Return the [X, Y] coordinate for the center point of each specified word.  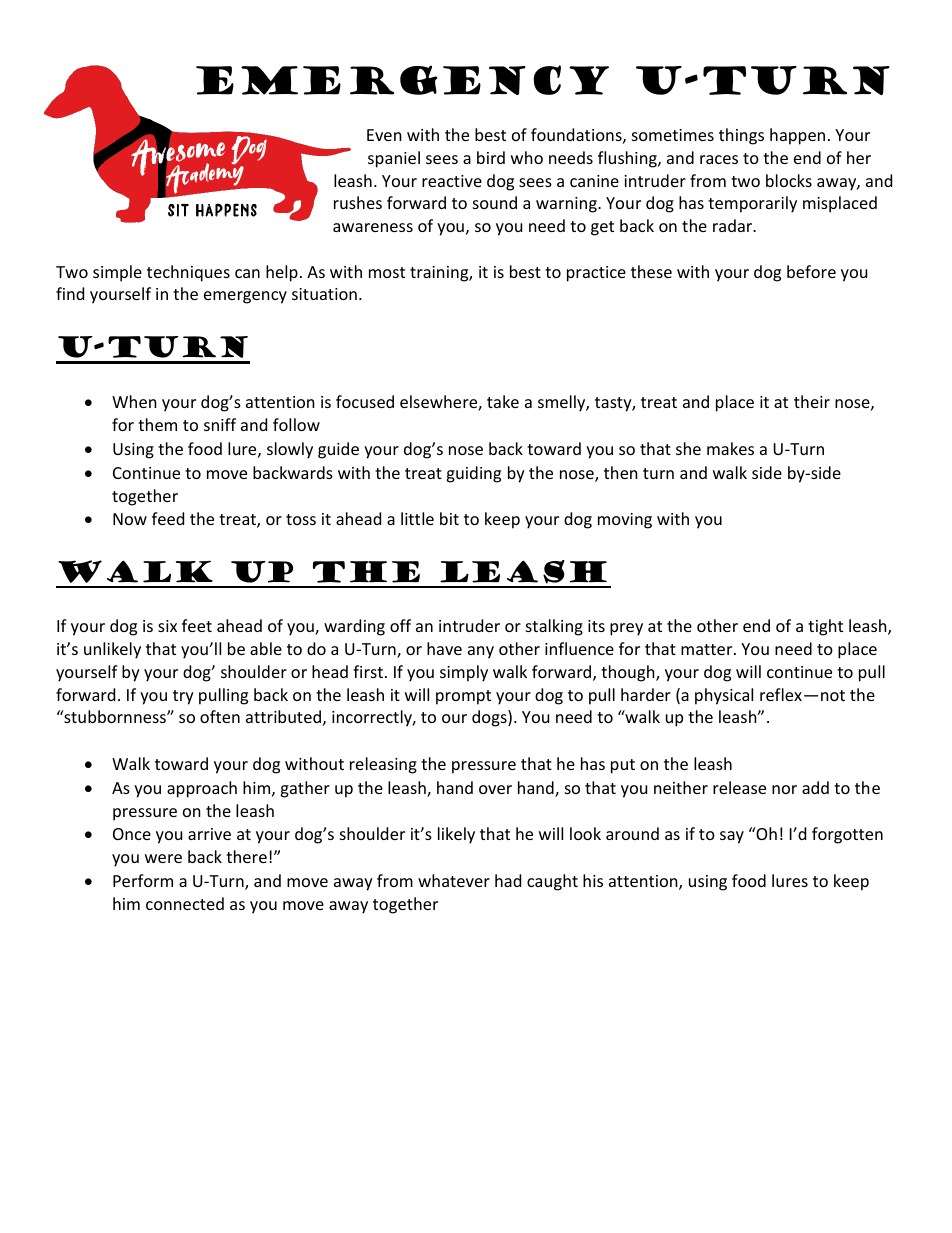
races [719, 159]
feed [168, 518]
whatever [454, 880]
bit [449, 518]
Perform [143, 880]
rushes [358, 202]
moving [625, 521]
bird [491, 157]
